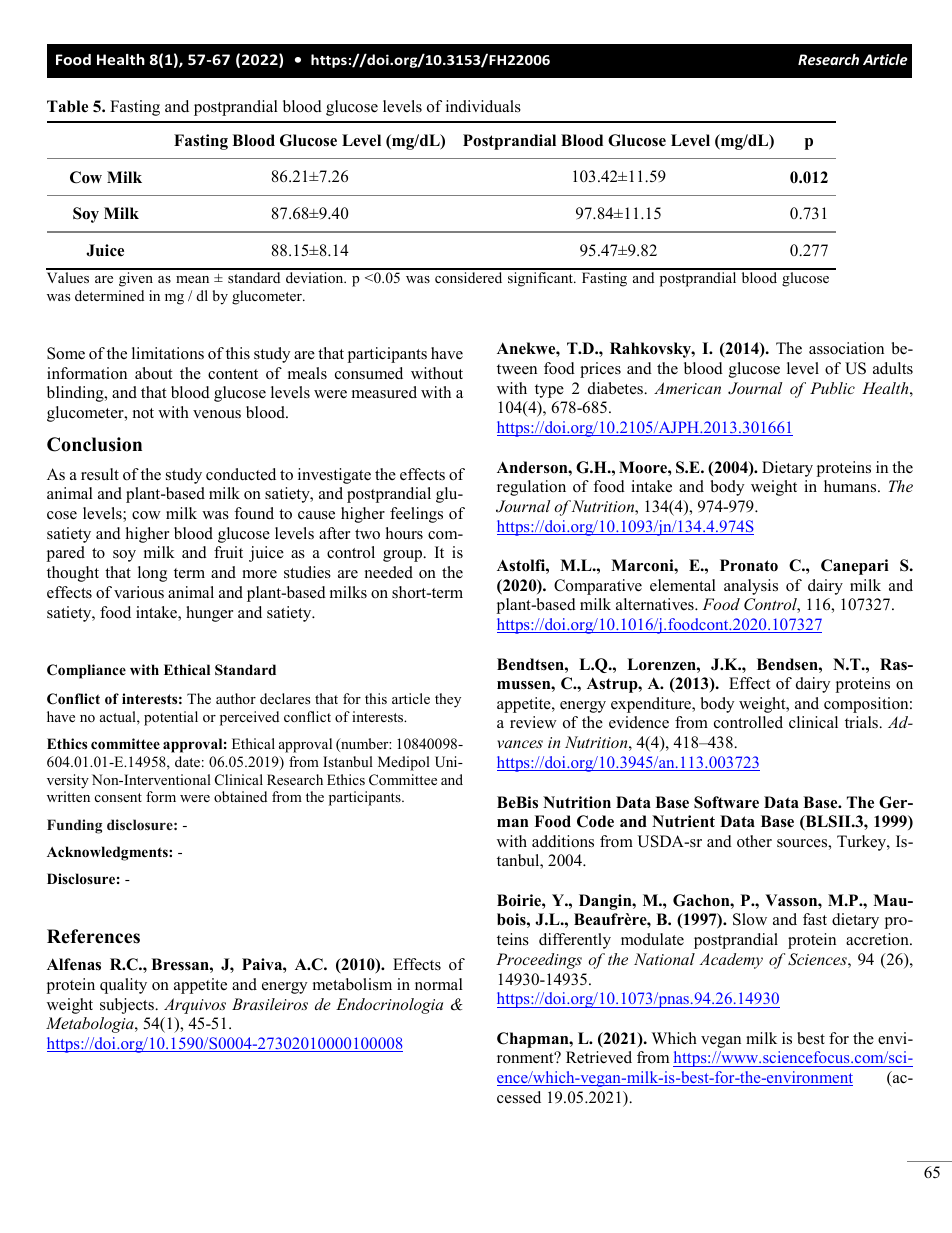  Describe the element at coordinates (123, 986) in the image. I see `quality` at that location.
